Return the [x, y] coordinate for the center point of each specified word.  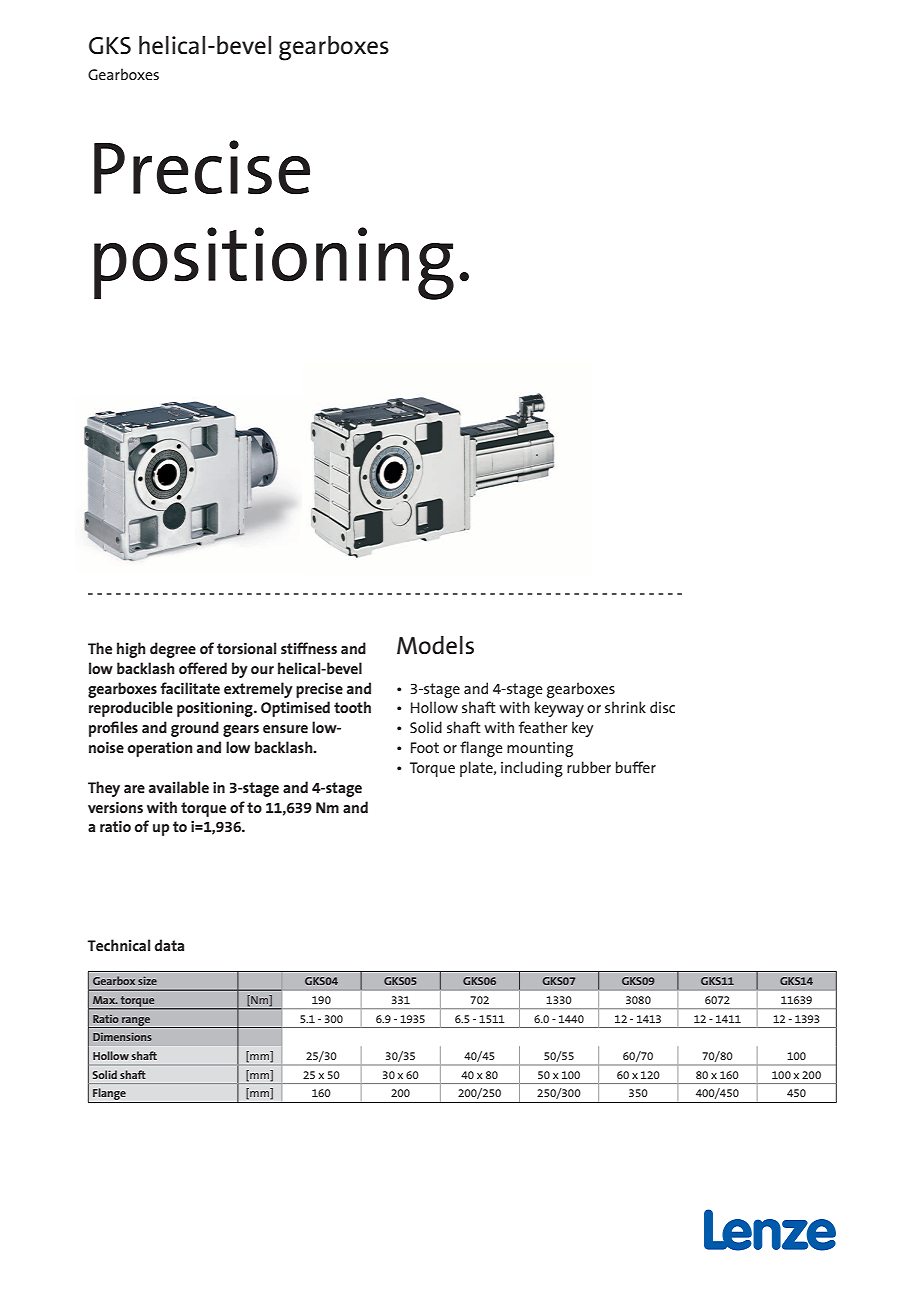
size [147, 980]
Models [435, 645]
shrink [625, 707]
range [136, 1022]
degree [173, 650]
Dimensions [122, 1036]
